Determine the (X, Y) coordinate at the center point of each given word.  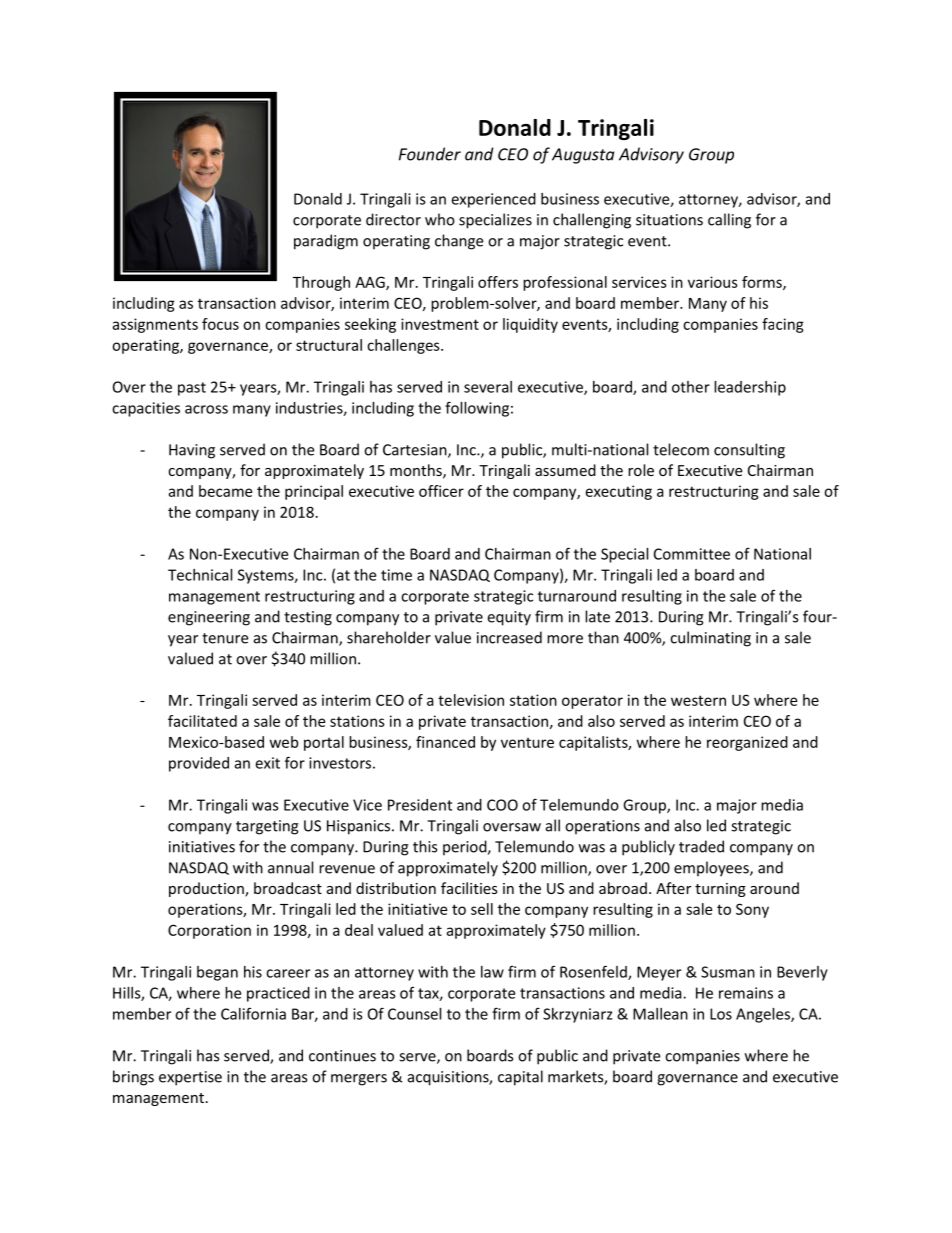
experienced (493, 200)
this (425, 846)
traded (701, 846)
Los (721, 1014)
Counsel (414, 1014)
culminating (710, 639)
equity (509, 618)
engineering (209, 618)
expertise (190, 1078)
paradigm (326, 242)
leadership (750, 388)
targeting (267, 827)
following (477, 409)
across (206, 409)
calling (729, 221)
